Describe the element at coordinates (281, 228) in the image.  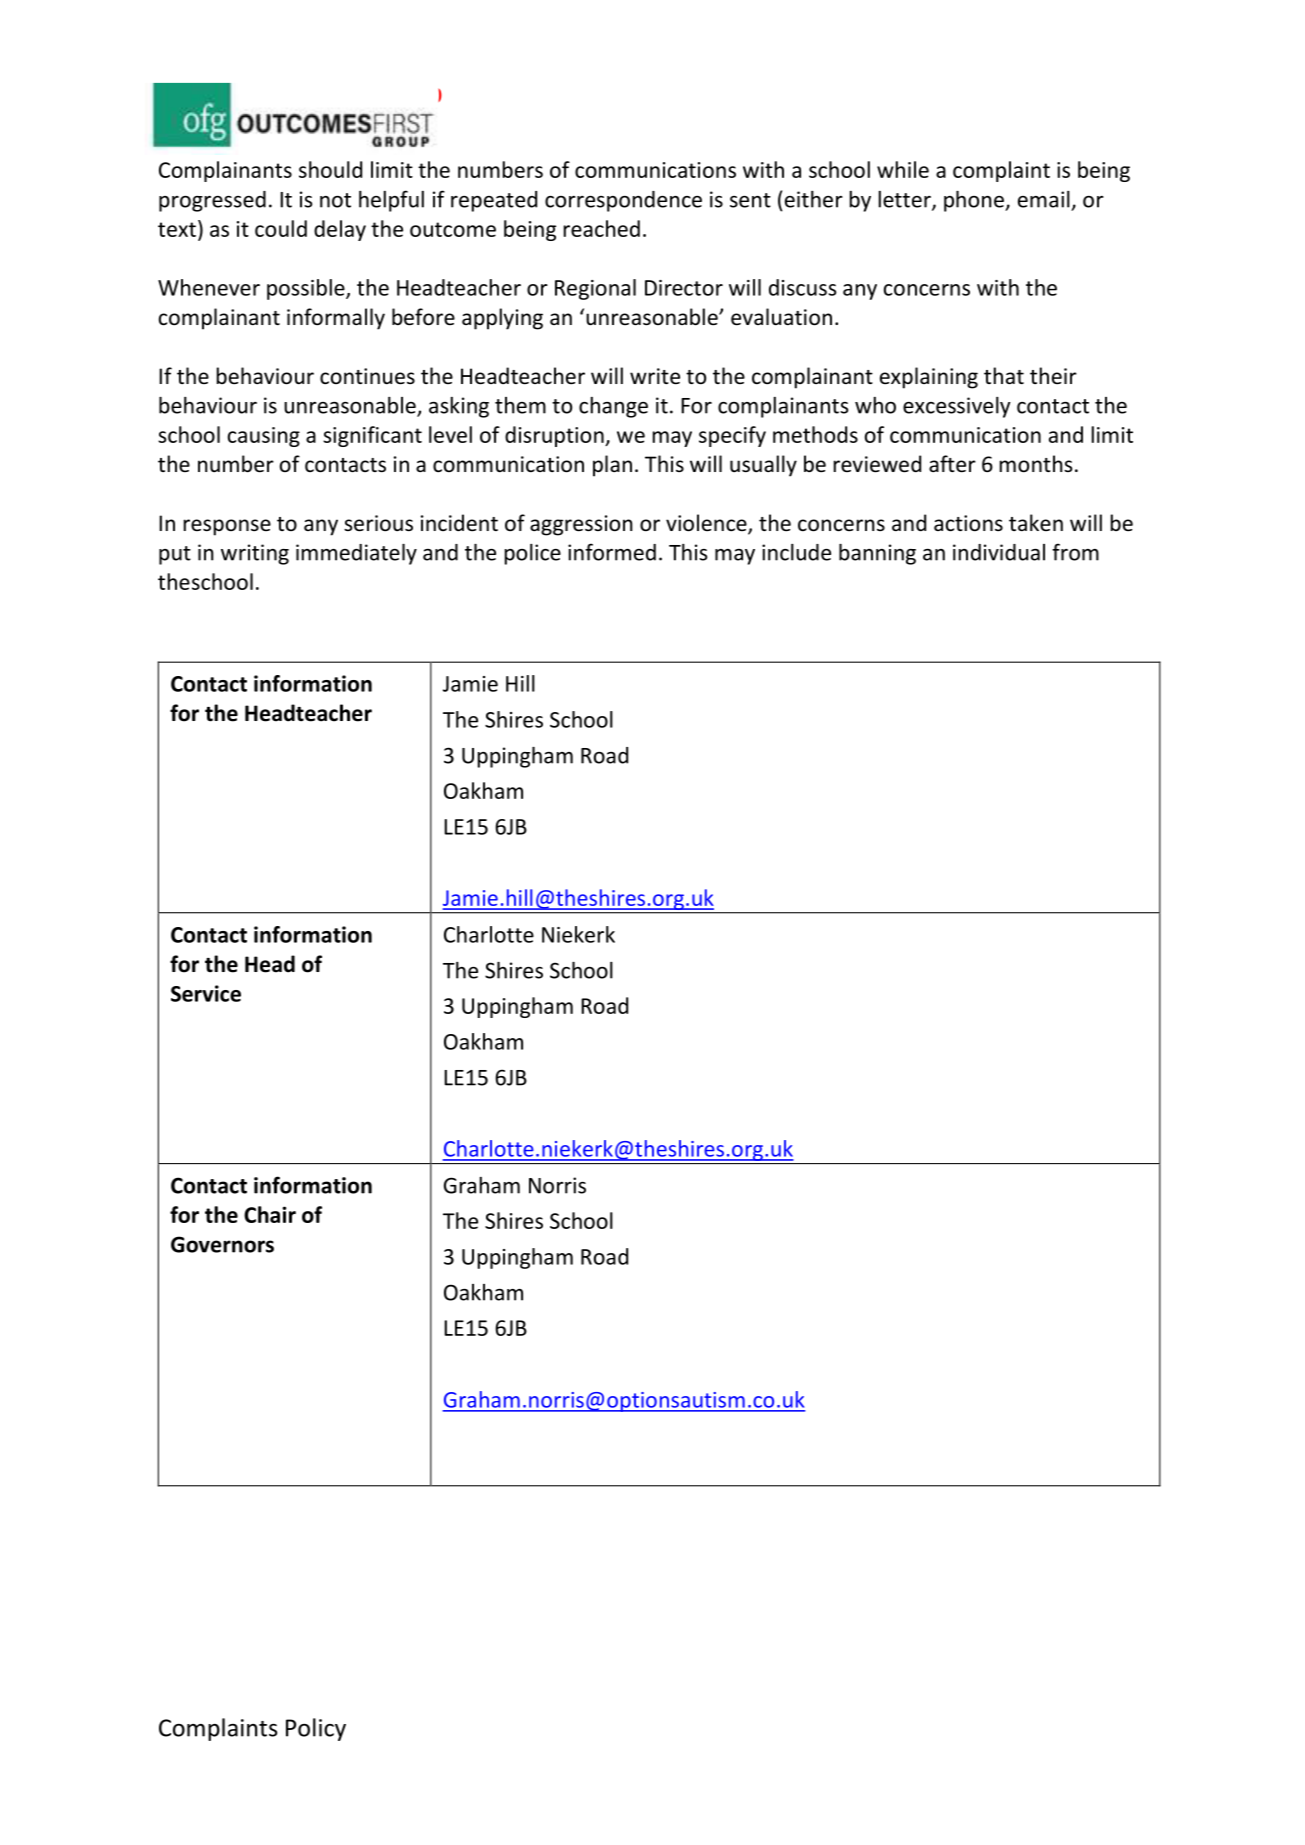
I see `could` at that location.
